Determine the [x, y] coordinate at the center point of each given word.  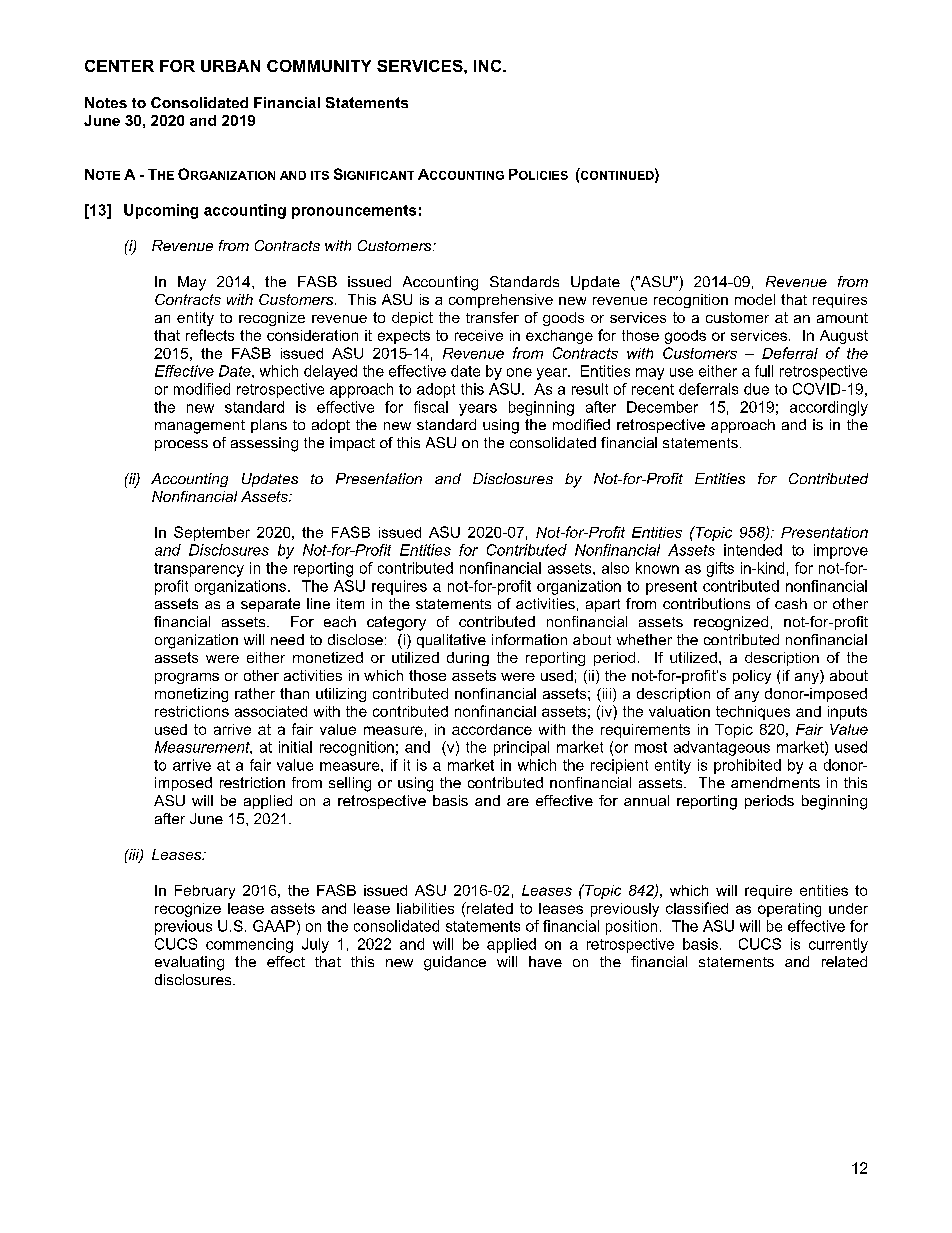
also [615, 568]
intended [753, 550]
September [212, 533]
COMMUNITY [319, 66]
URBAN [230, 66]
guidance [455, 963]
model [755, 299]
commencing [249, 945]
